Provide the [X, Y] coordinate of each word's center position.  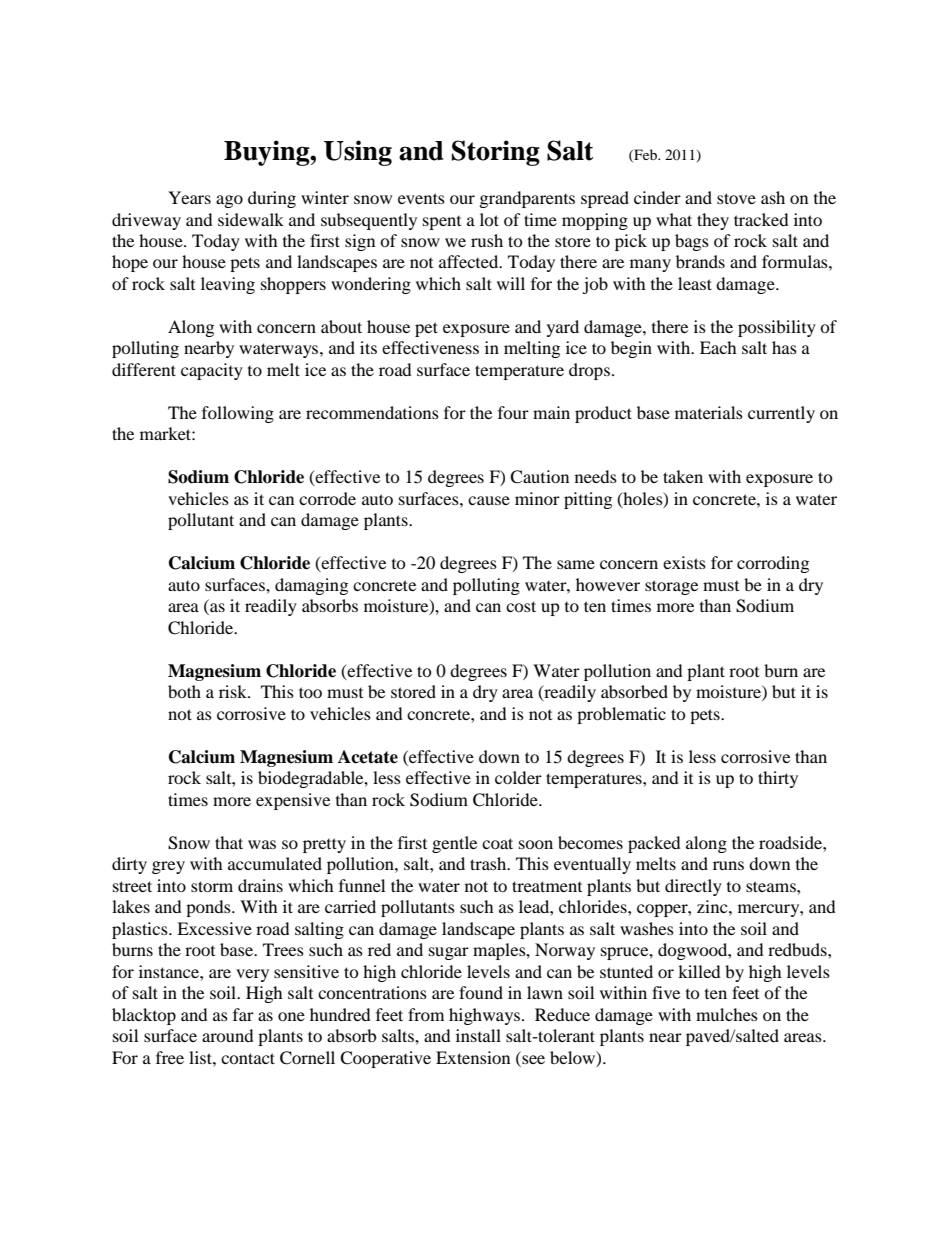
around [228, 1035]
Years [189, 197]
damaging [311, 586]
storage [671, 587]
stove [736, 198]
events [421, 198]
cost [521, 606]
